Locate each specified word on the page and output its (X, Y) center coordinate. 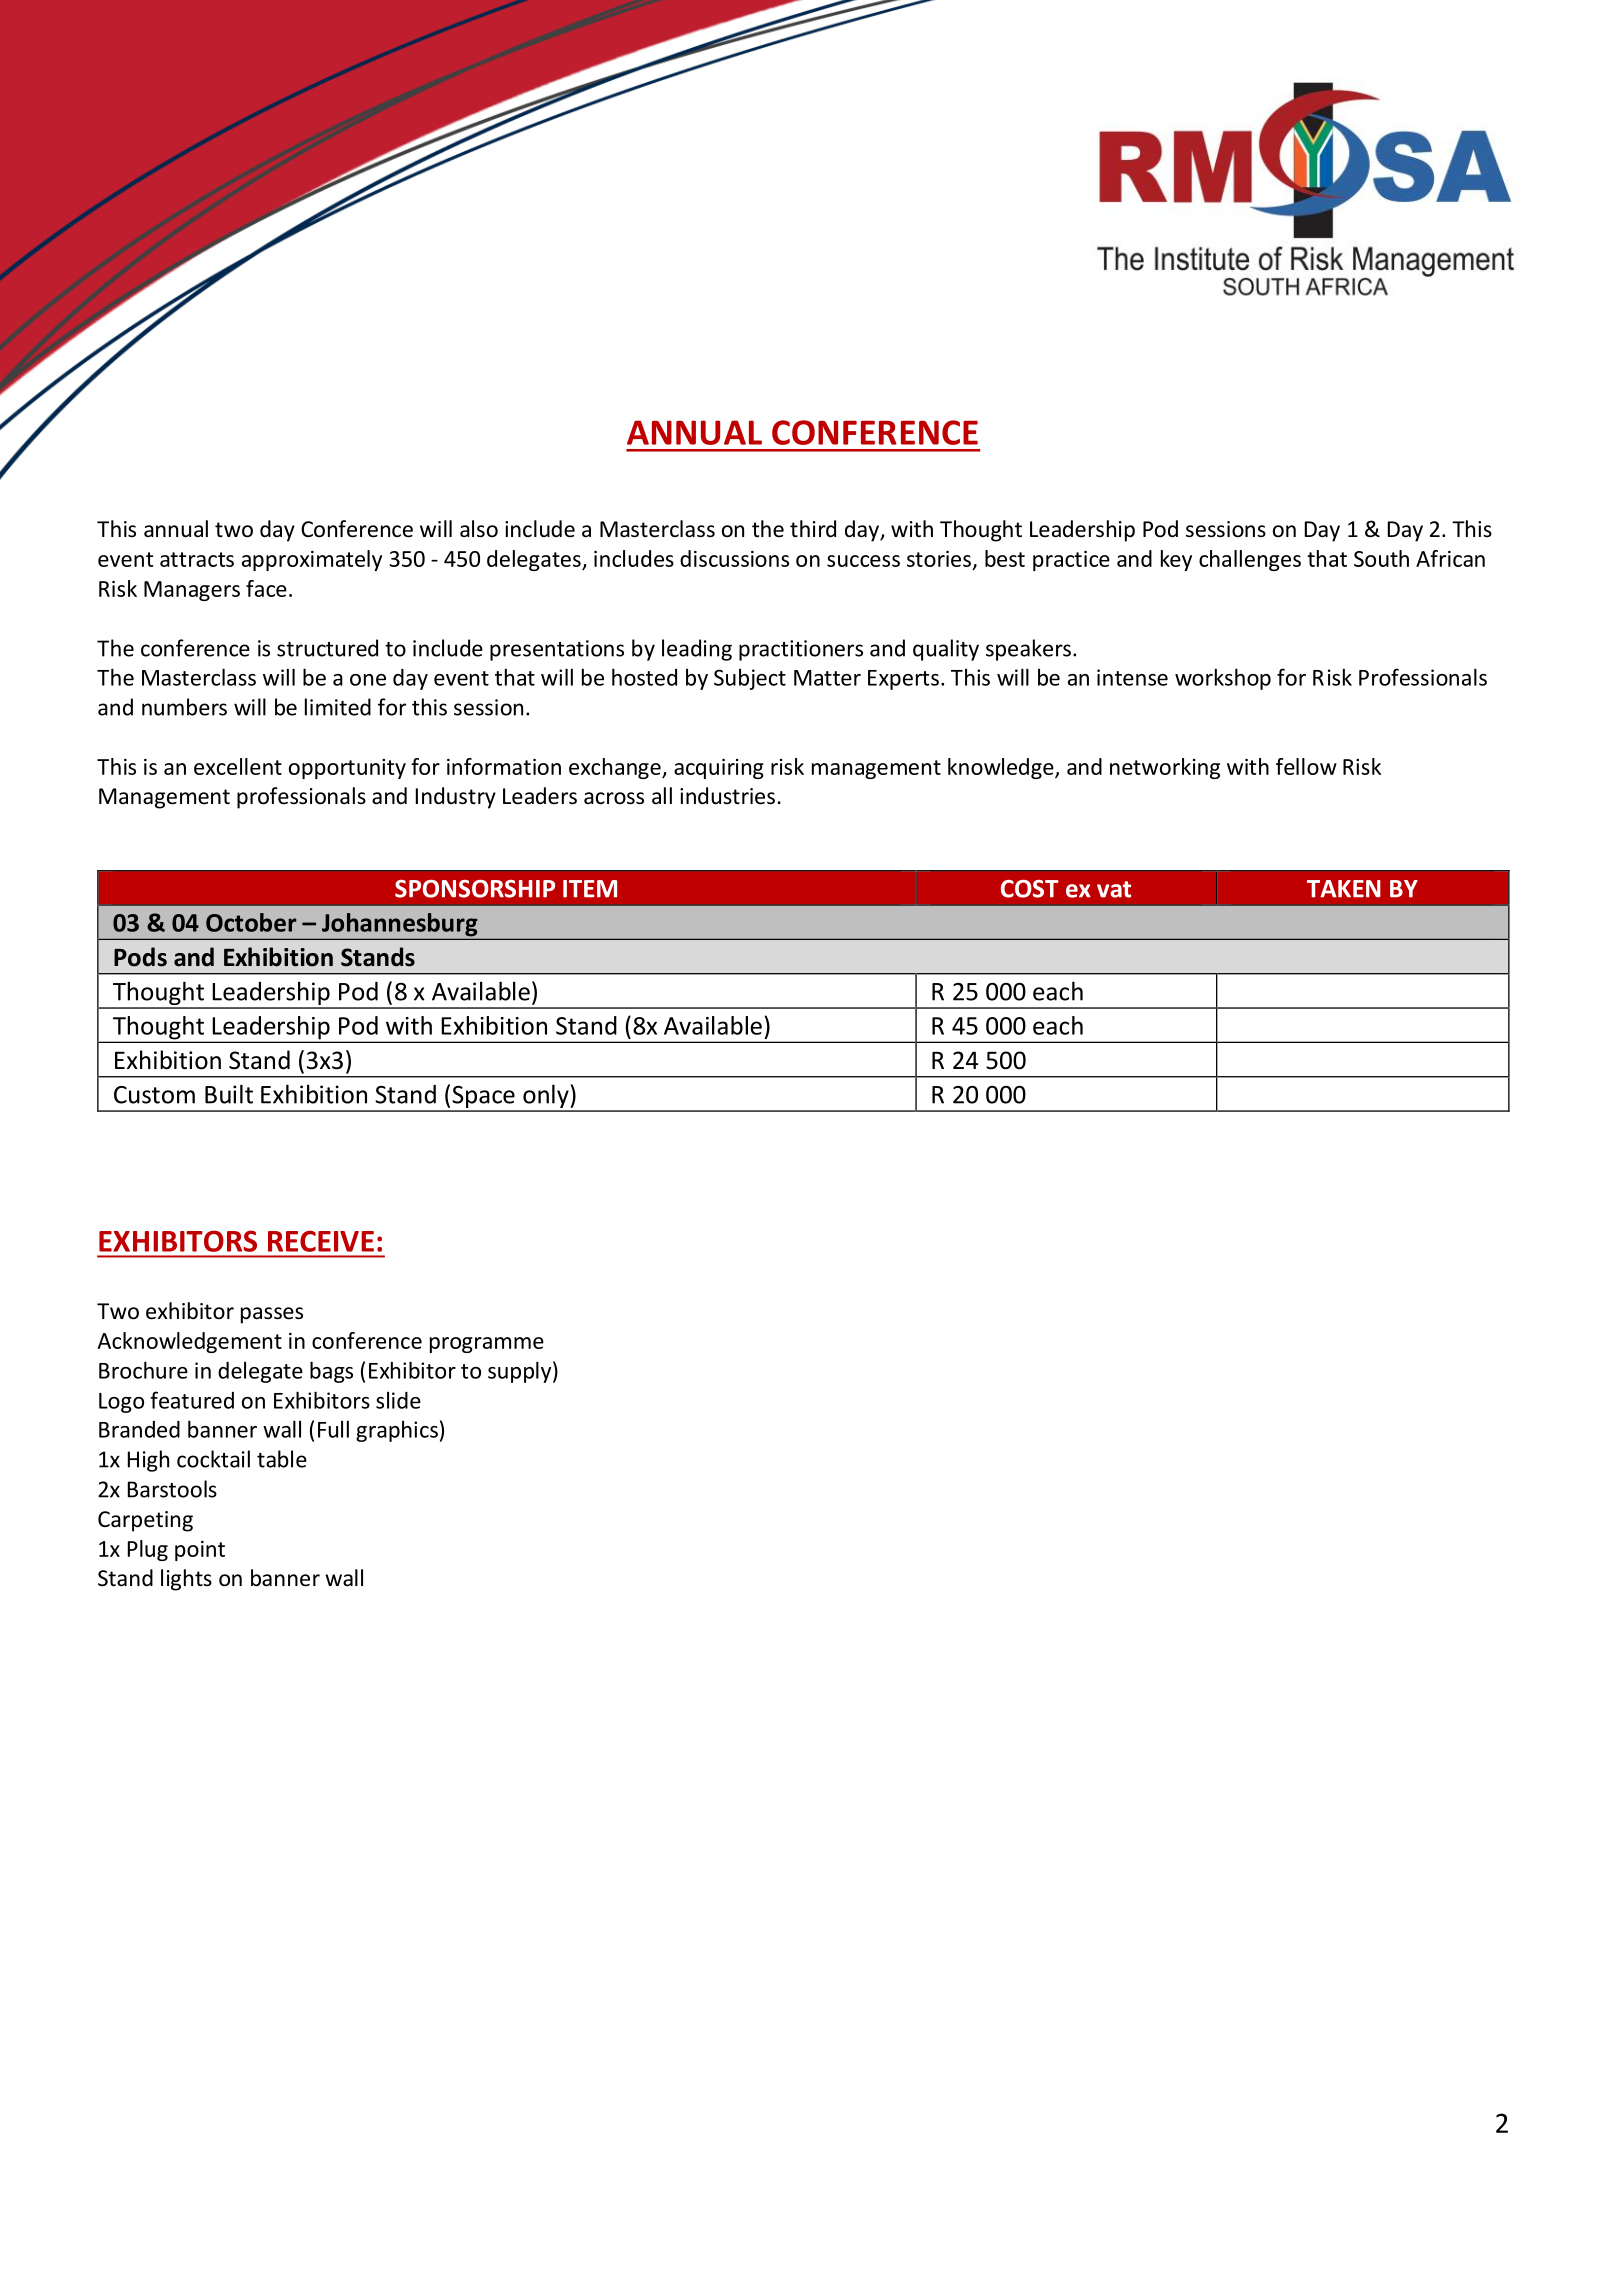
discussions (734, 558)
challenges (1250, 560)
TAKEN (1344, 889)
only (546, 1097)
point (200, 1551)
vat (1114, 889)
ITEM (590, 889)
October (251, 922)
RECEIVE (321, 1241)
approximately (312, 560)
